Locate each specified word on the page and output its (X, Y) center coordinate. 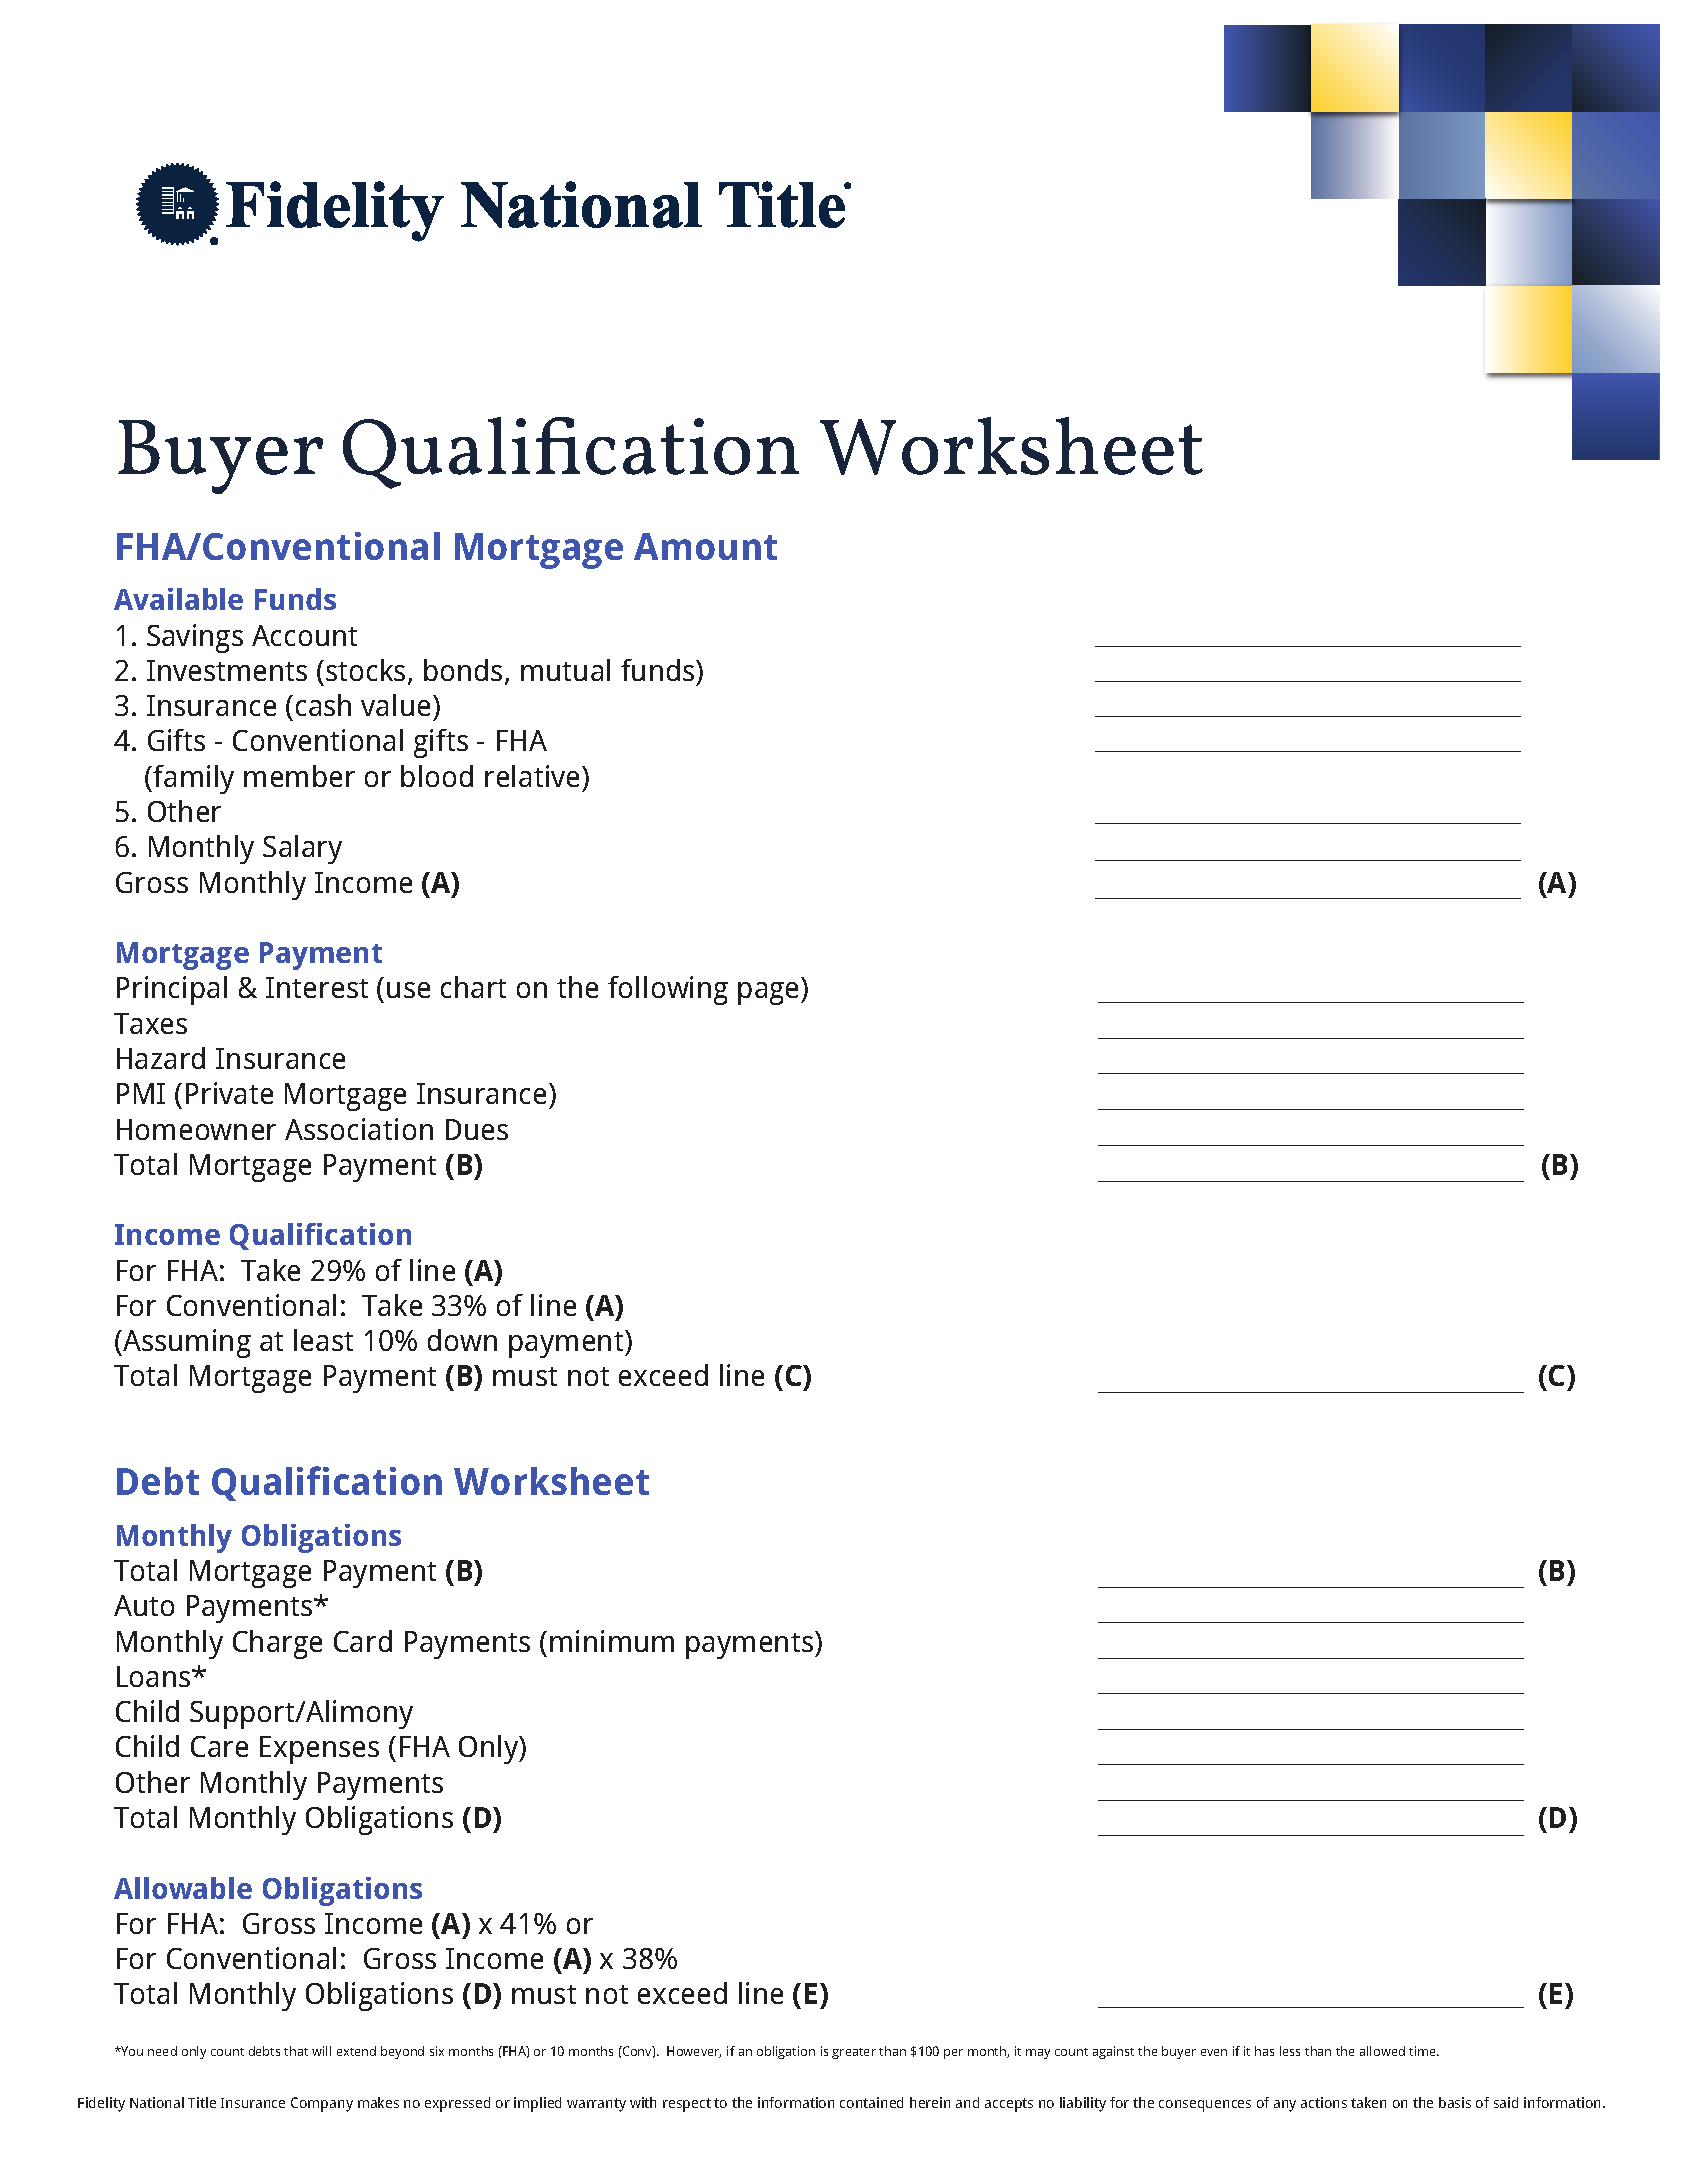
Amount (705, 546)
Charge (277, 1644)
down (462, 1340)
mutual (565, 670)
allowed (1382, 2051)
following (668, 990)
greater (854, 2053)
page (770, 993)
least (323, 1340)
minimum (612, 1641)
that (296, 2051)
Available (178, 599)
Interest (317, 987)
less (1290, 2051)
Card (363, 1641)
